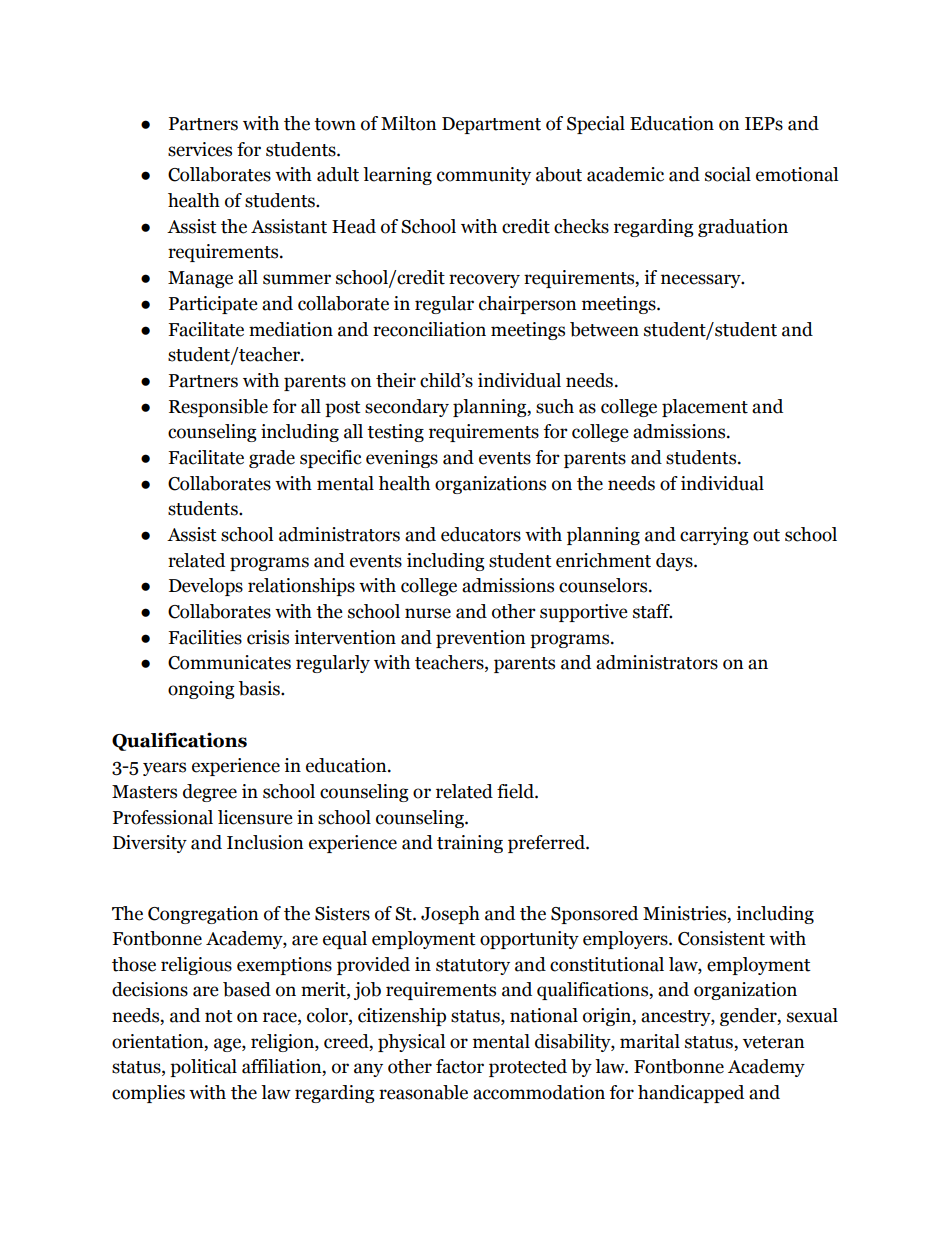 This document has height=1233, width=952. Describe the element at coordinates (210, 793) in the document. I see `degree` at that location.
